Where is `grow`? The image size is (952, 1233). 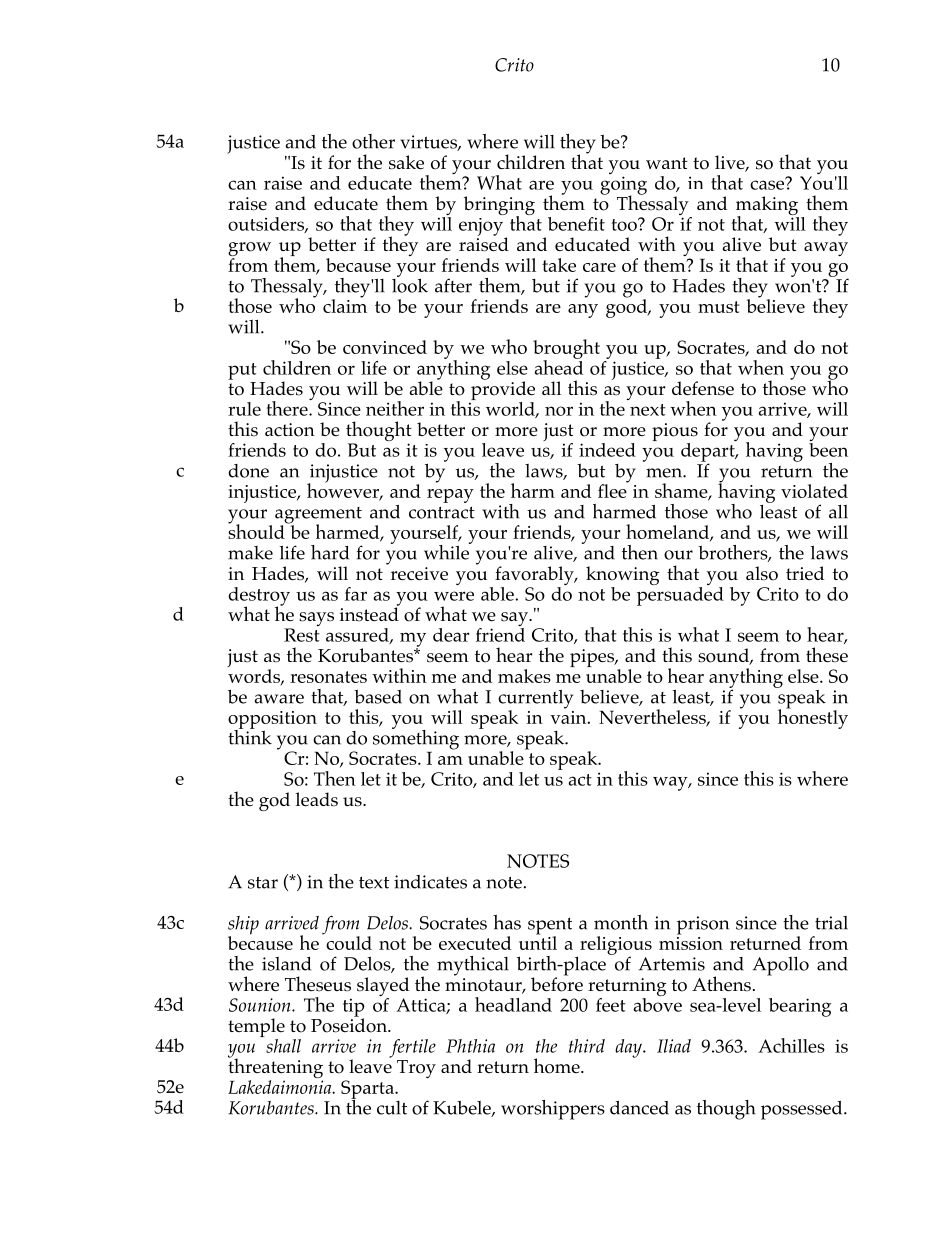 grow is located at coordinates (249, 250).
